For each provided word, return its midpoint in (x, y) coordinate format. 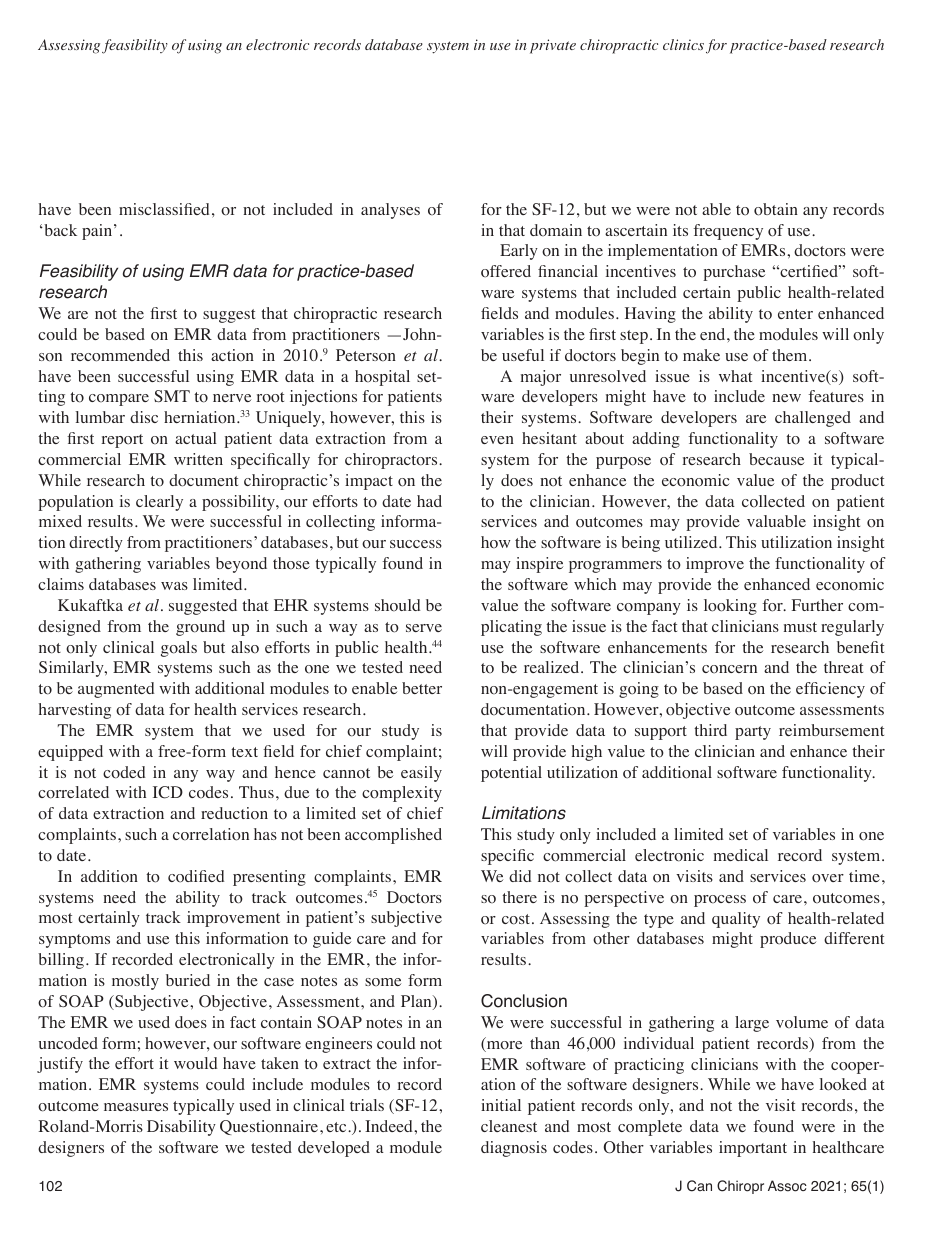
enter (795, 314)
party (753, 733)
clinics (683, 44)
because (776, 459)
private (553, 46)
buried (188, 980)
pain (98, 232)
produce (788, 940)
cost (517, 919)
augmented (116, 690)
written (198, 459)
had (429, 501)
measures (136, 1107)
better (422, 688)
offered (506, 271)
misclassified (164, 209)
